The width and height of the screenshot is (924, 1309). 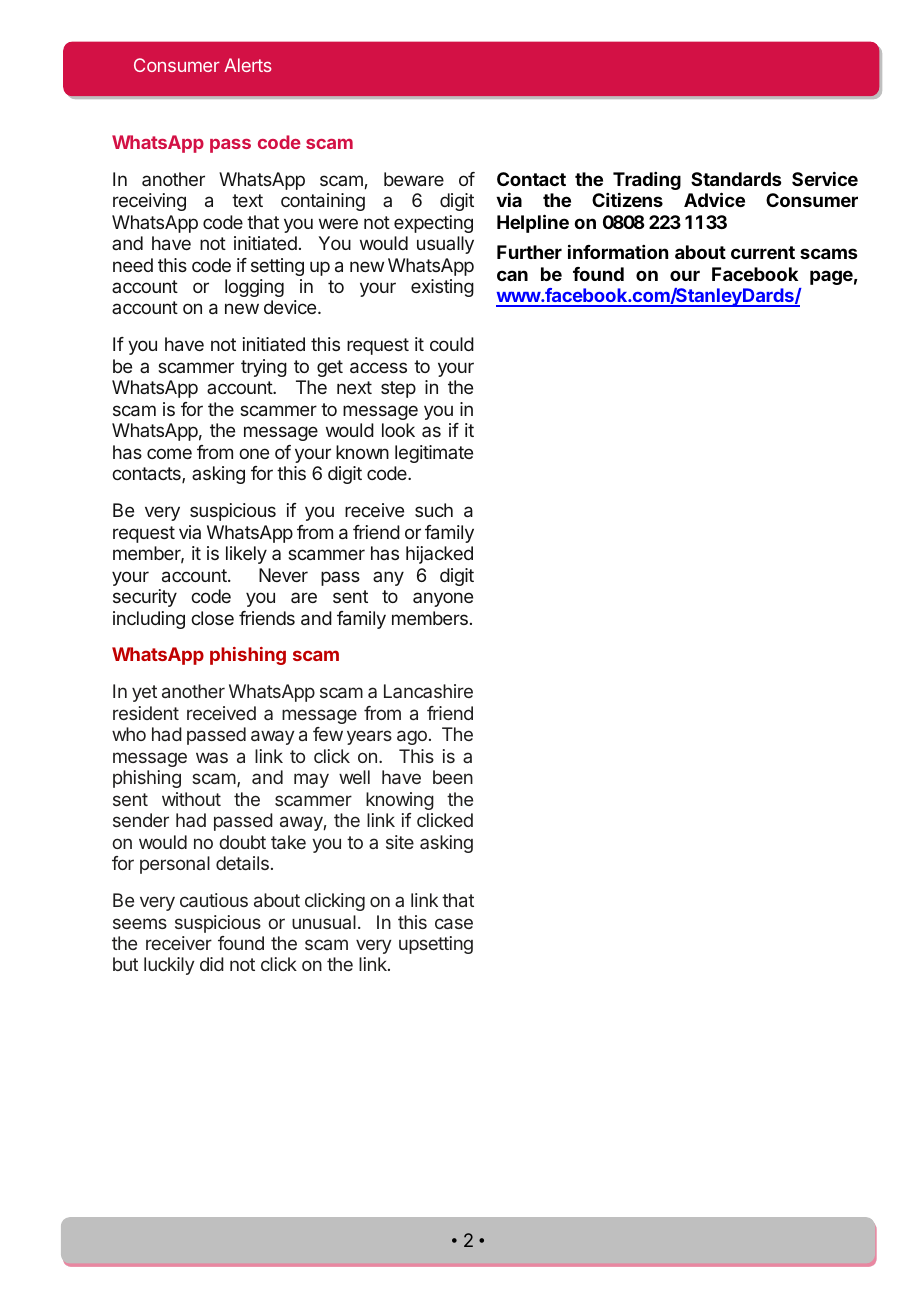 What do you see at coordinates (428, 691) in the screenshot?
I see `Lancashire` at bounding box center [428, 691].
